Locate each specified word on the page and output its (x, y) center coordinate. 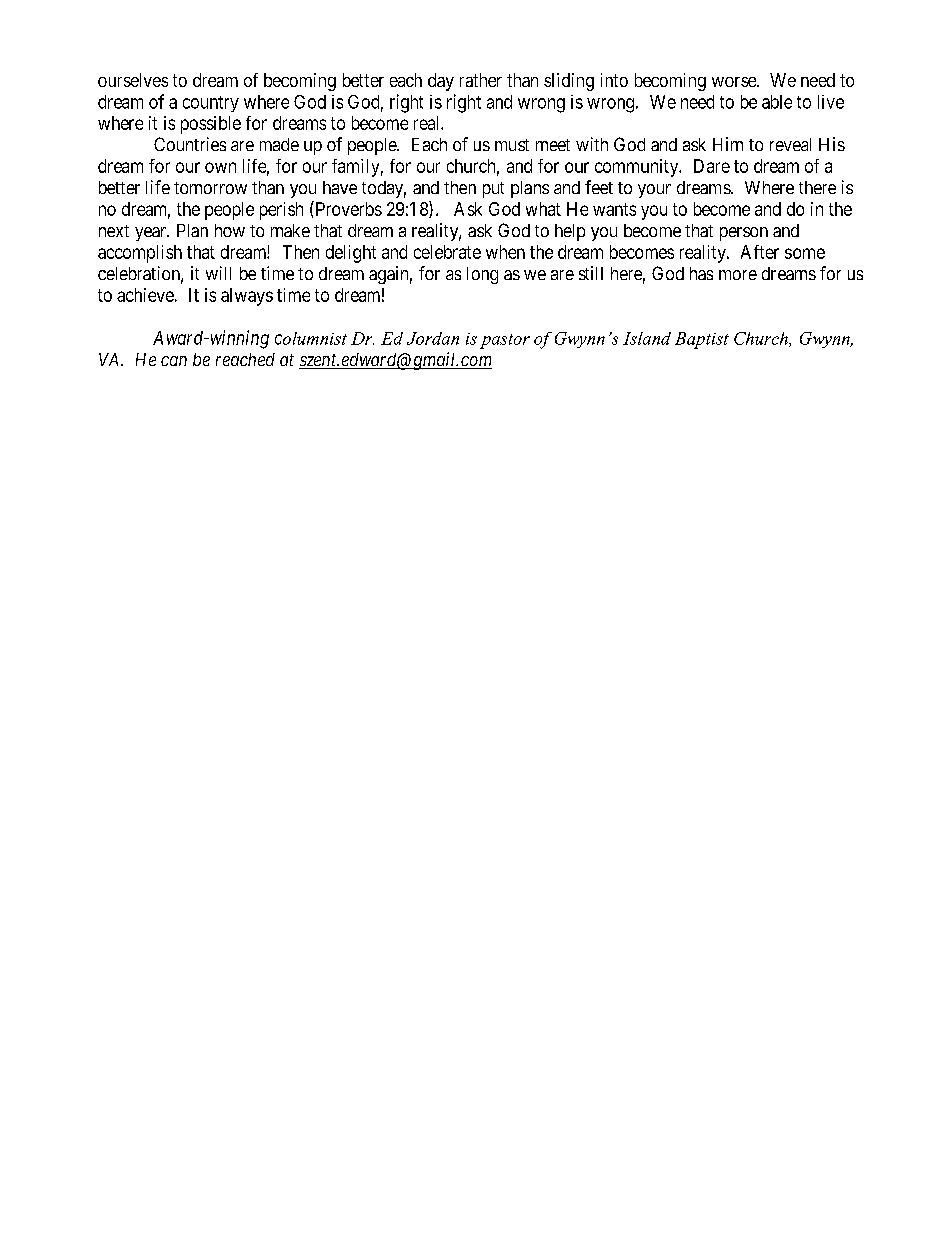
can (174, 361)
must (512, 145)
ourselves (133, 80)
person (744, 234)
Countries (190, 144)
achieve (145, 295)
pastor (505, 341)
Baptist (702, 340)
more (738, 275)
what (543, 209)
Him (728, 144)
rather (481, 80)
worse (735, 82)
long (482, 275)
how (230, 230)
